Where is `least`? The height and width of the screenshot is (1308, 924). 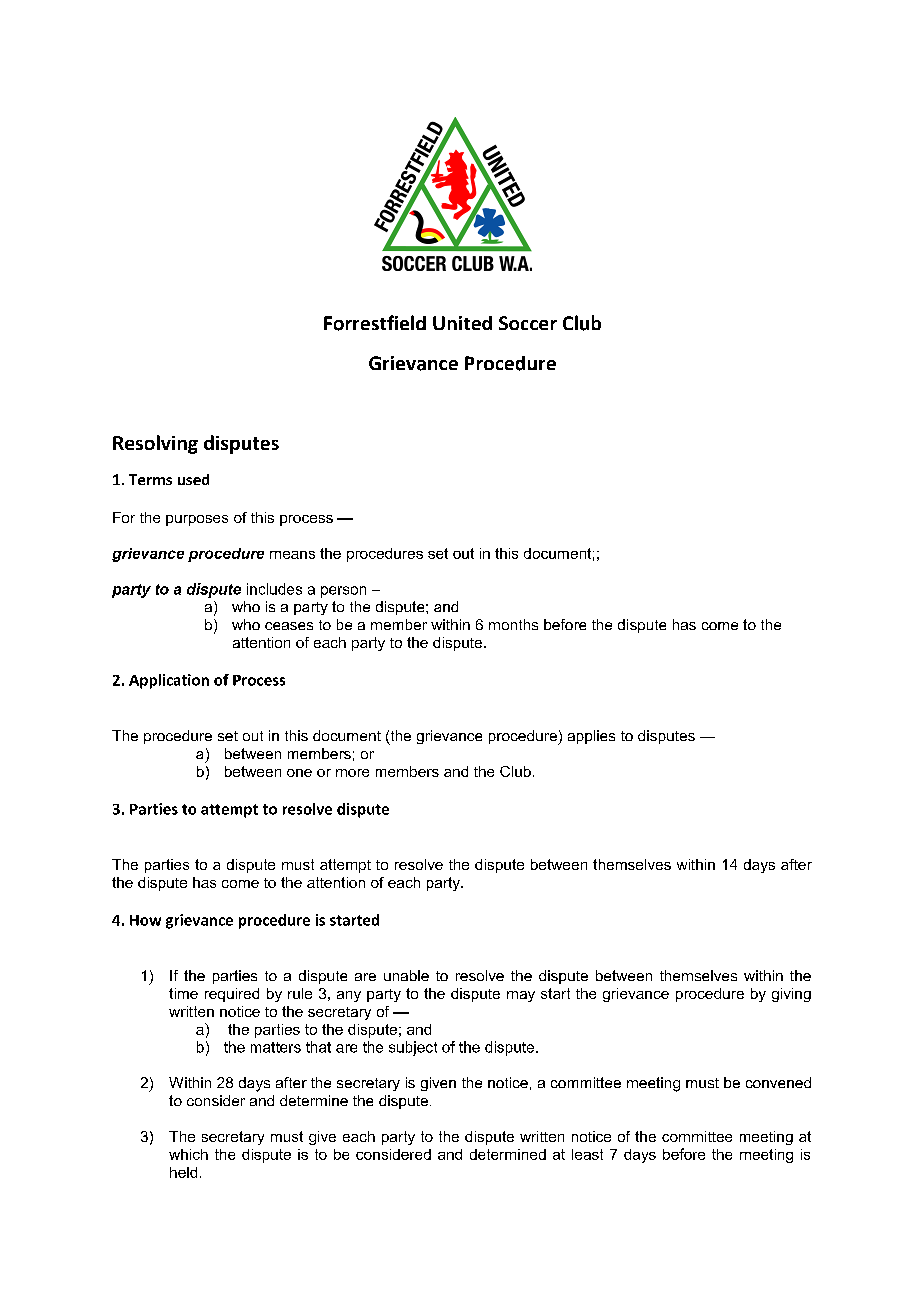
least is located at coordinates (587, 1154).
